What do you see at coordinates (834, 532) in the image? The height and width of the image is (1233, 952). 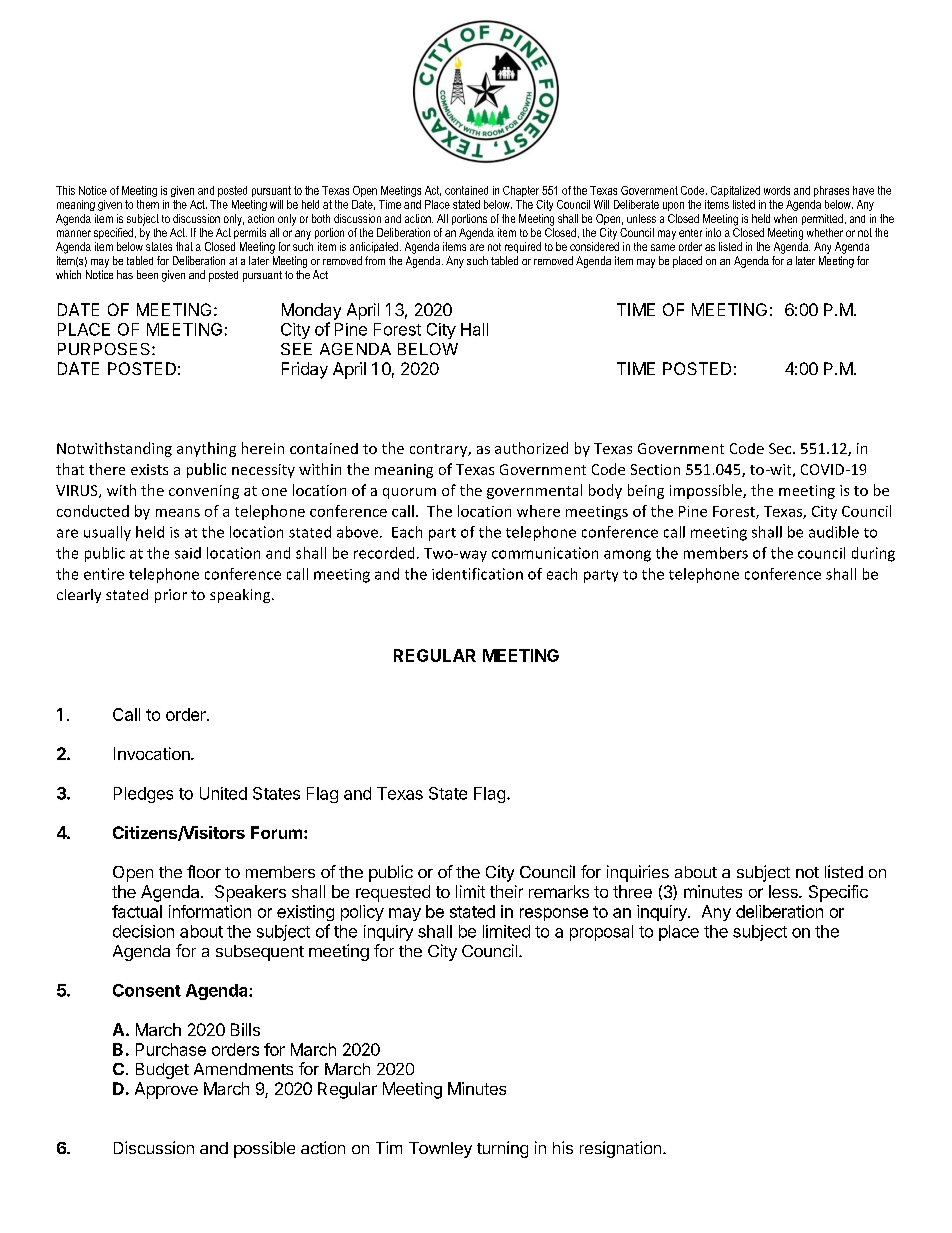 I see `audible` at bounding box center [834, 532].
